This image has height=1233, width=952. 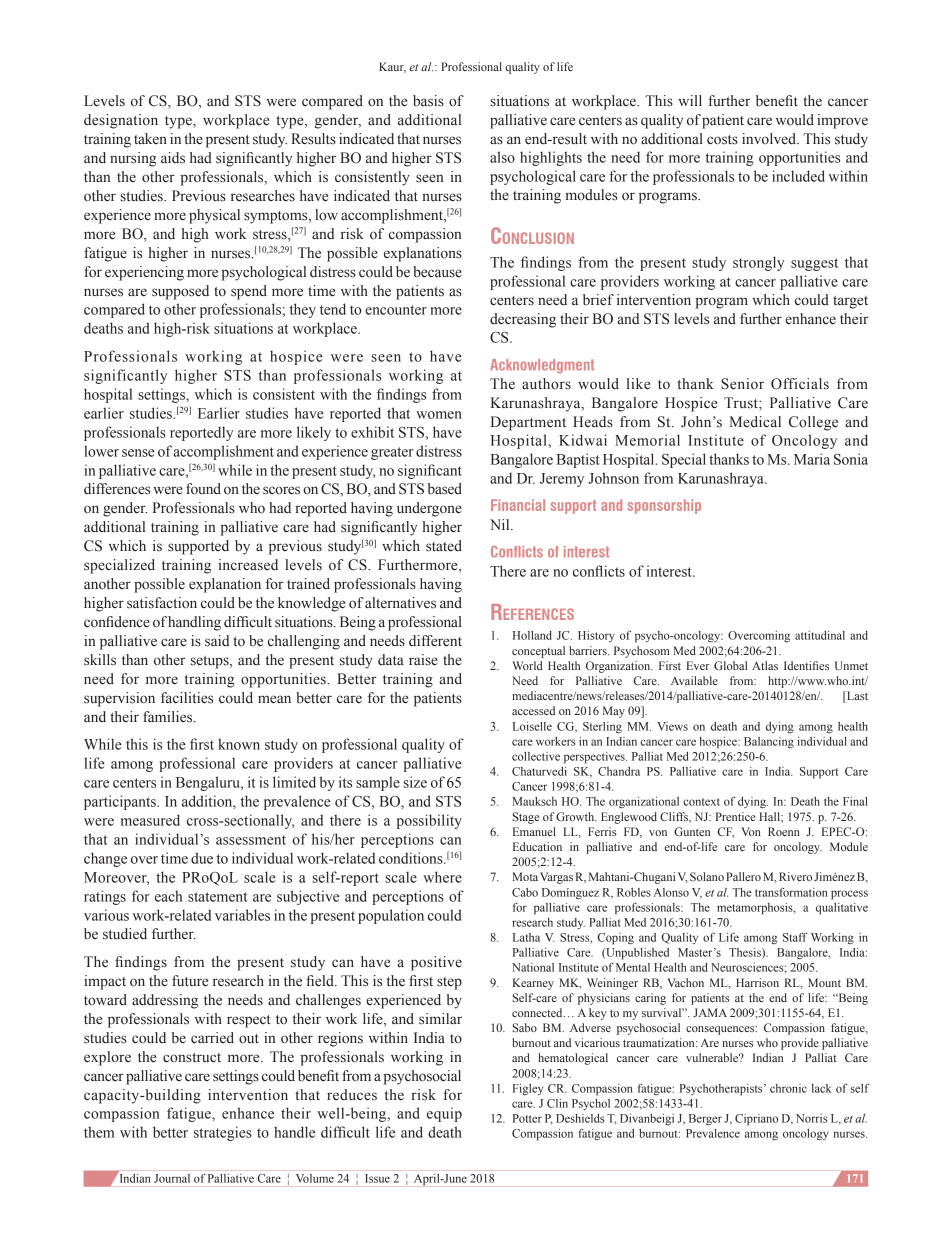 What do you see at coordinates (223, 1133) in the image?
I see `strategies` at bounding box center [223, 1133].
